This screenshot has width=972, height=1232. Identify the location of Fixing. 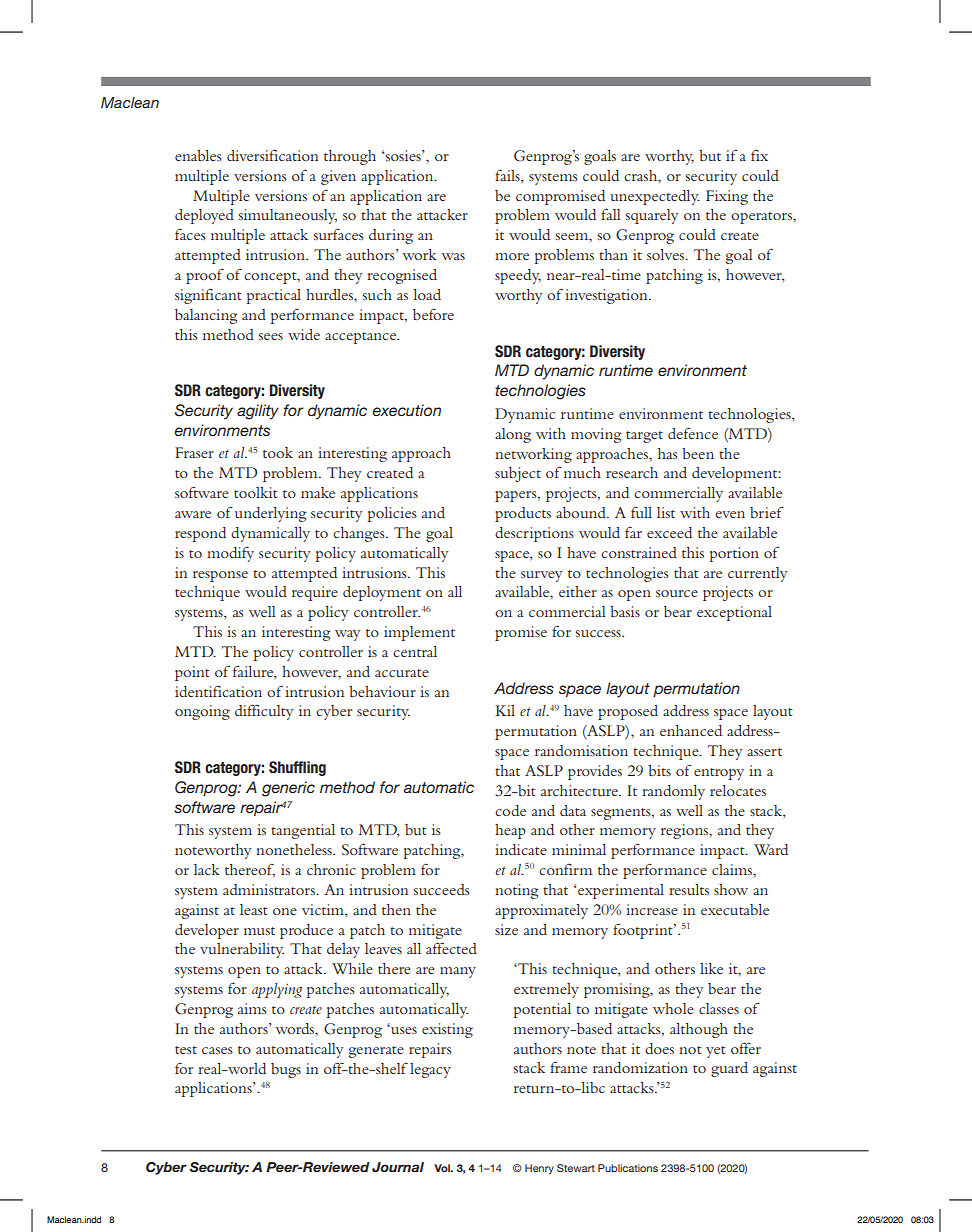
(727, 197).
